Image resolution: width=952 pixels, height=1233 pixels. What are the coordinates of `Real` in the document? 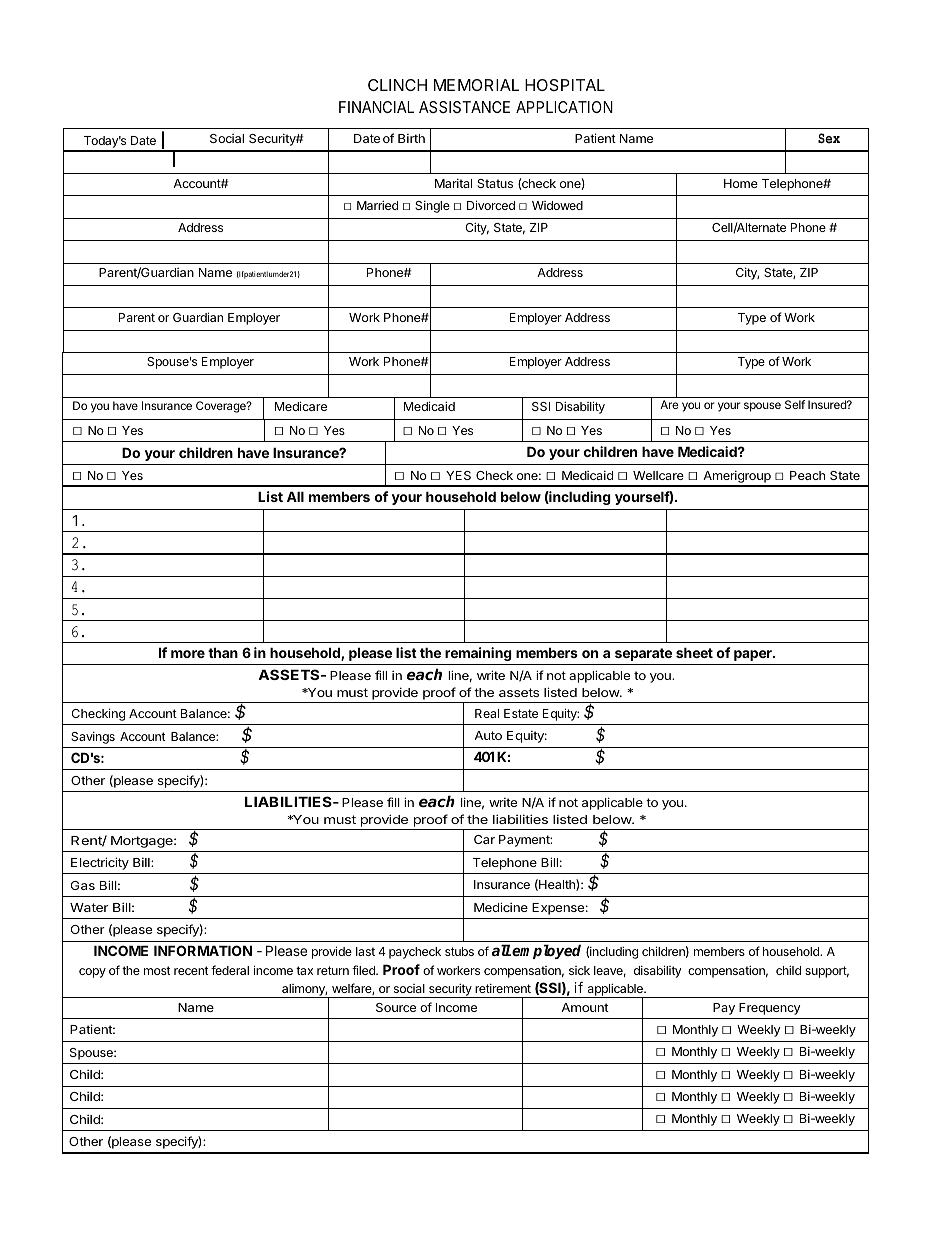 It's located at (487, 713).
